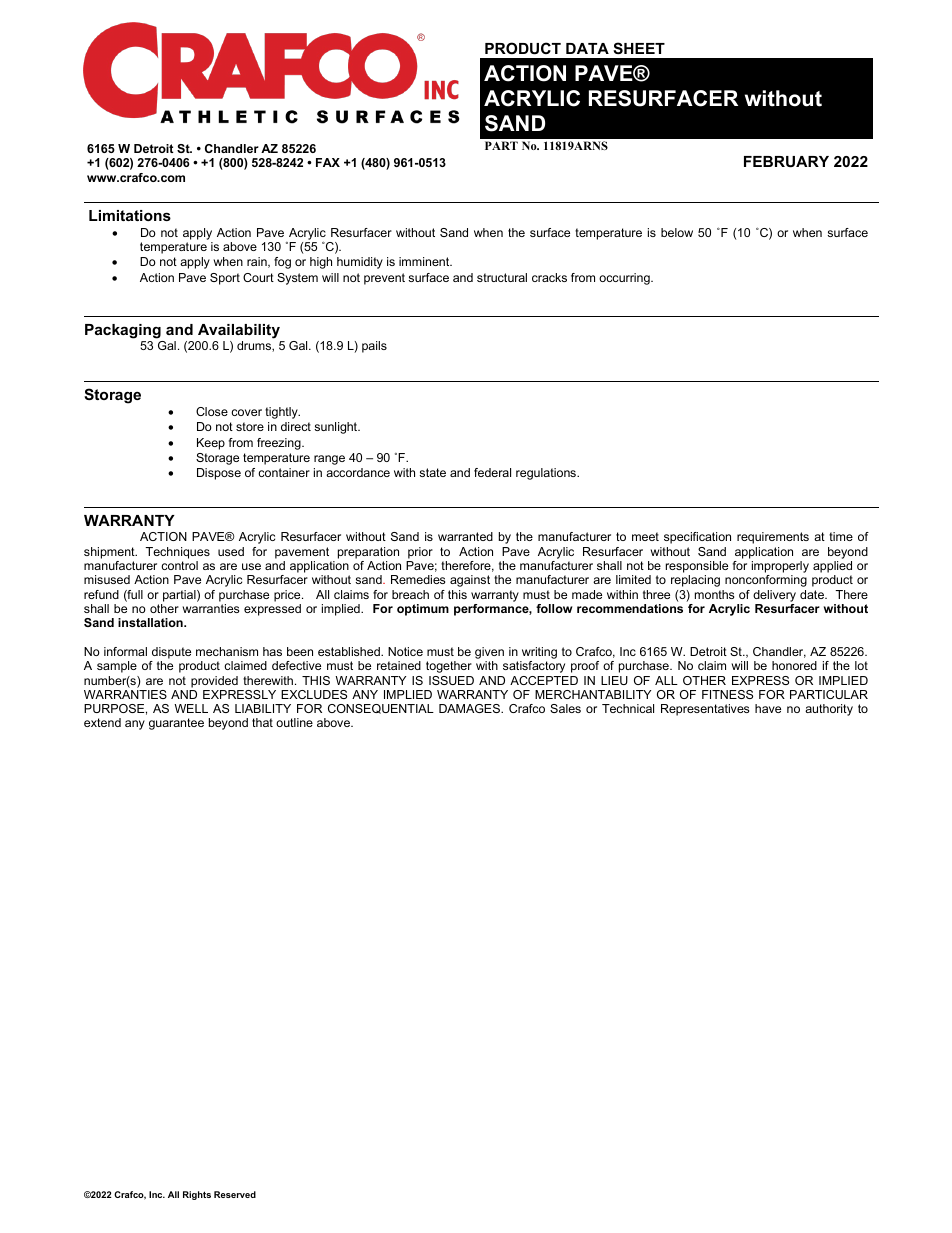 Image resolution: width=952 pixels, height=1233 pixels. I want to click on delivery, so click(774, 596).
